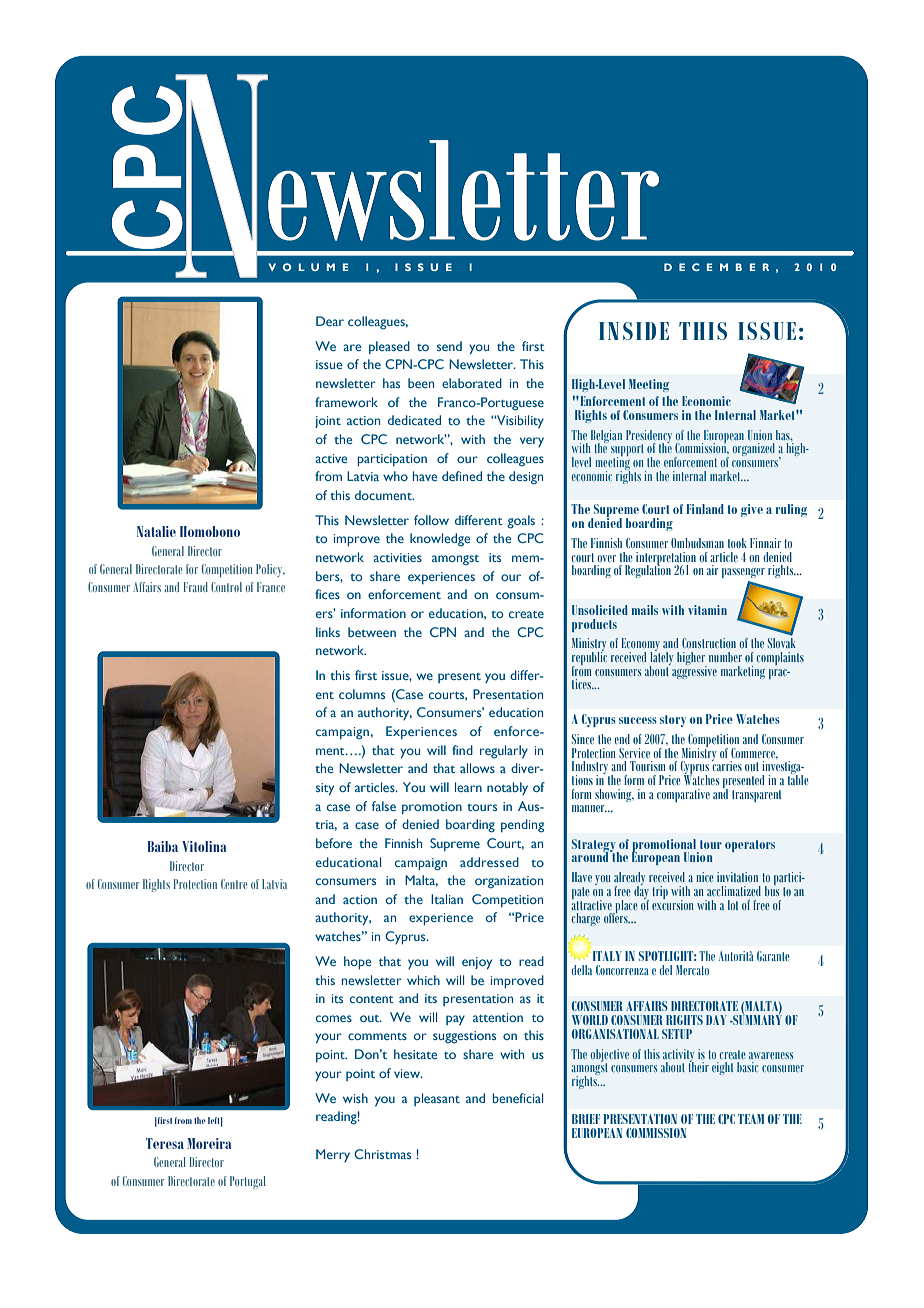  Describe the element at coordinates (437, 1099) in the page. I see `pleasant` at that location.
